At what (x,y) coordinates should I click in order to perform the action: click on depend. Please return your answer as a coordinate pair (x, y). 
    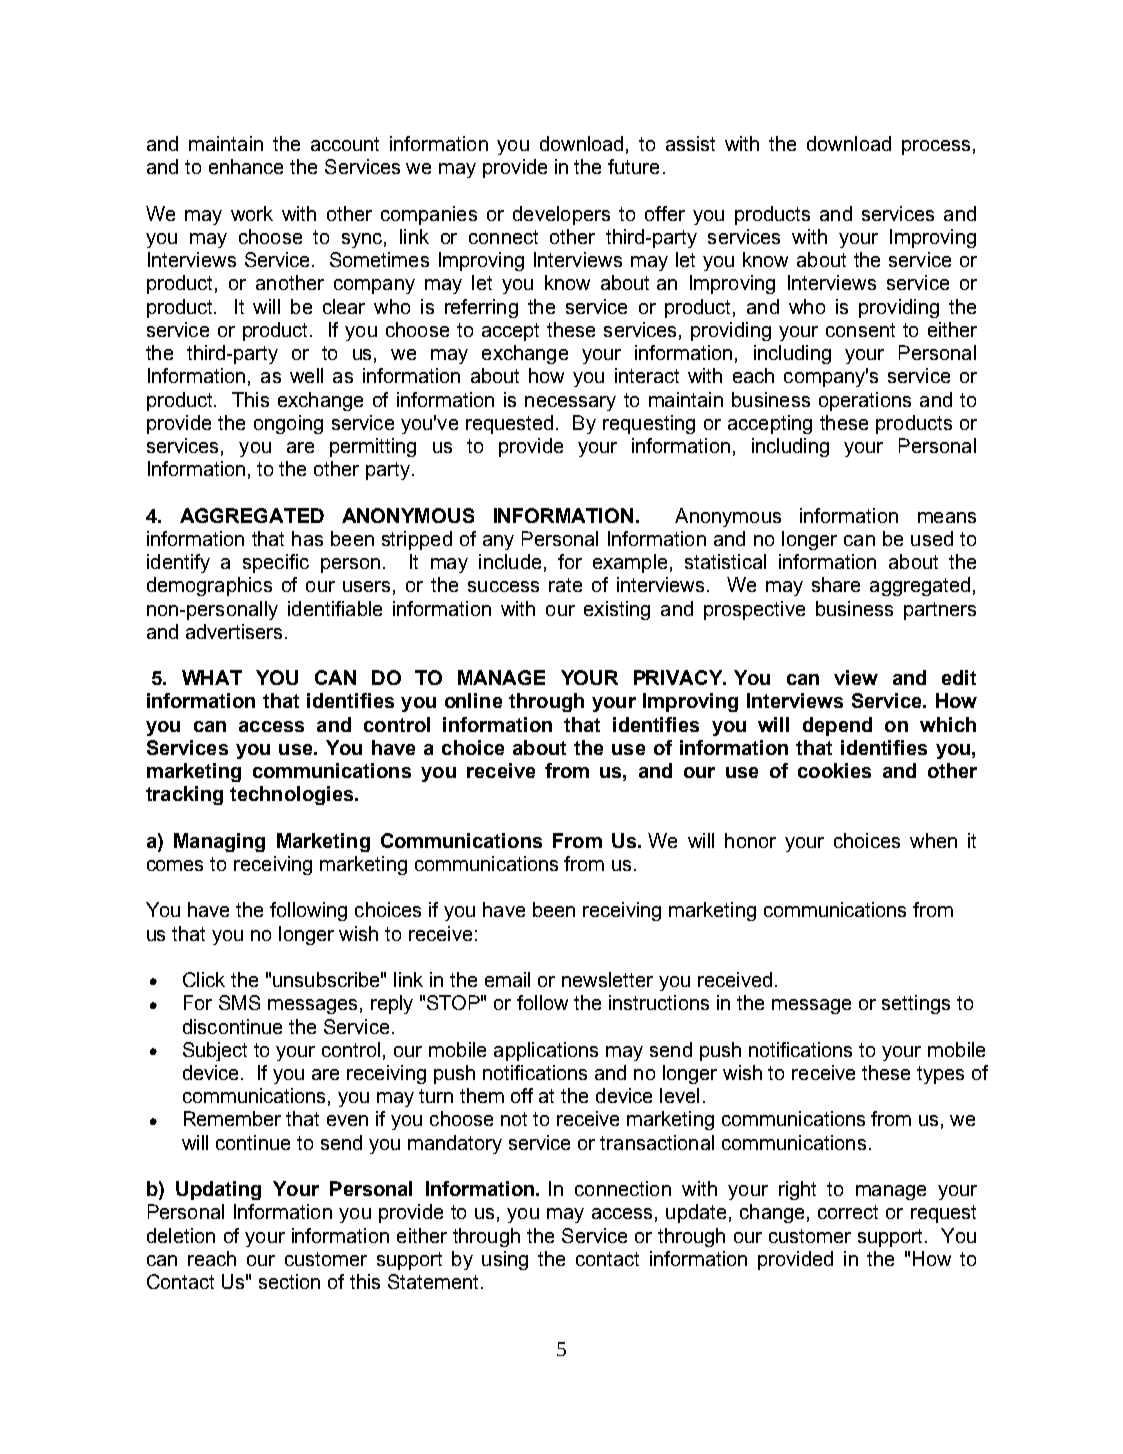
    Looking at the image, I should click on (837, 726).
